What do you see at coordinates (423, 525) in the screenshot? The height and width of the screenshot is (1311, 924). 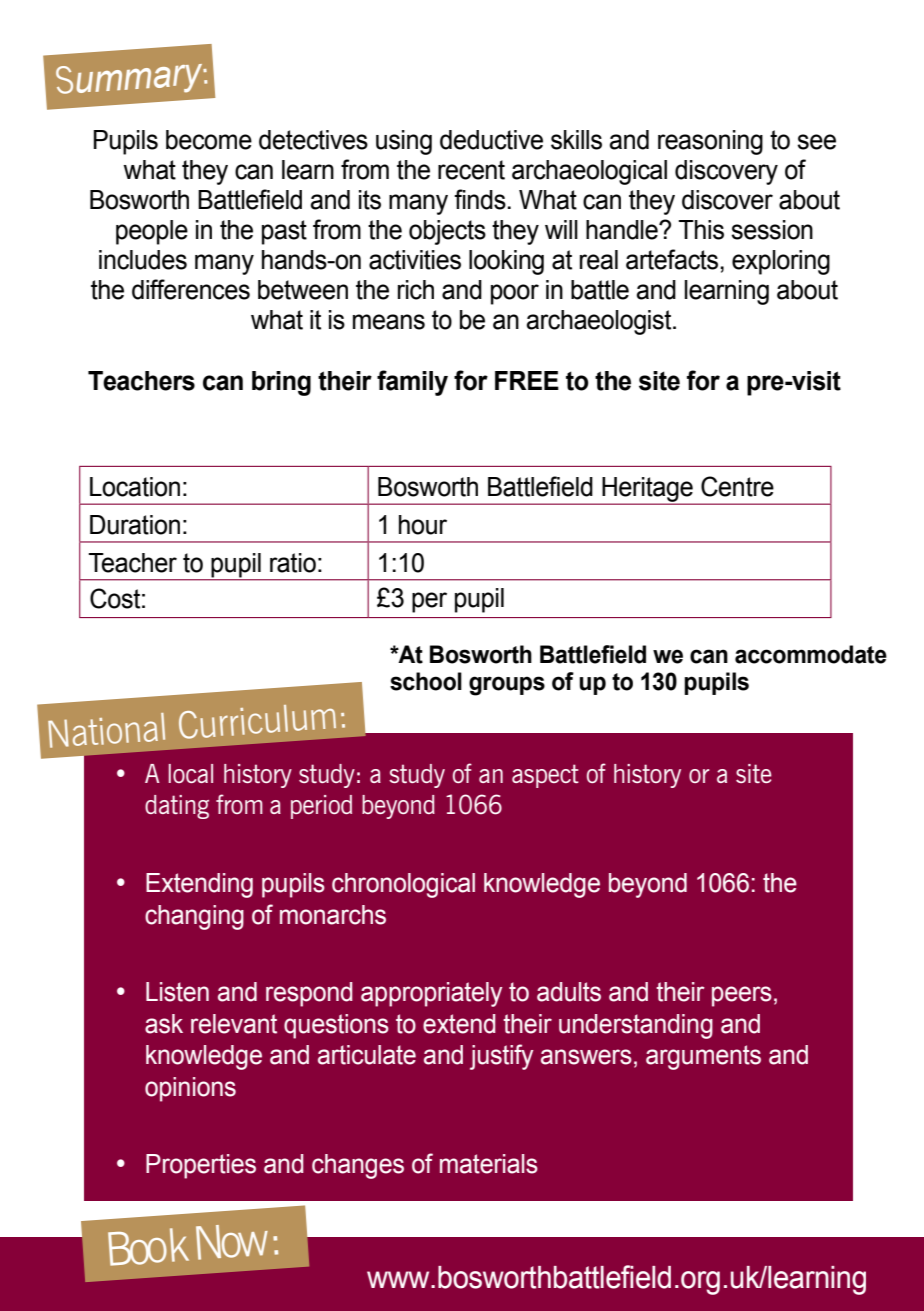 I see `hour` at bounding box center [423, 525].
